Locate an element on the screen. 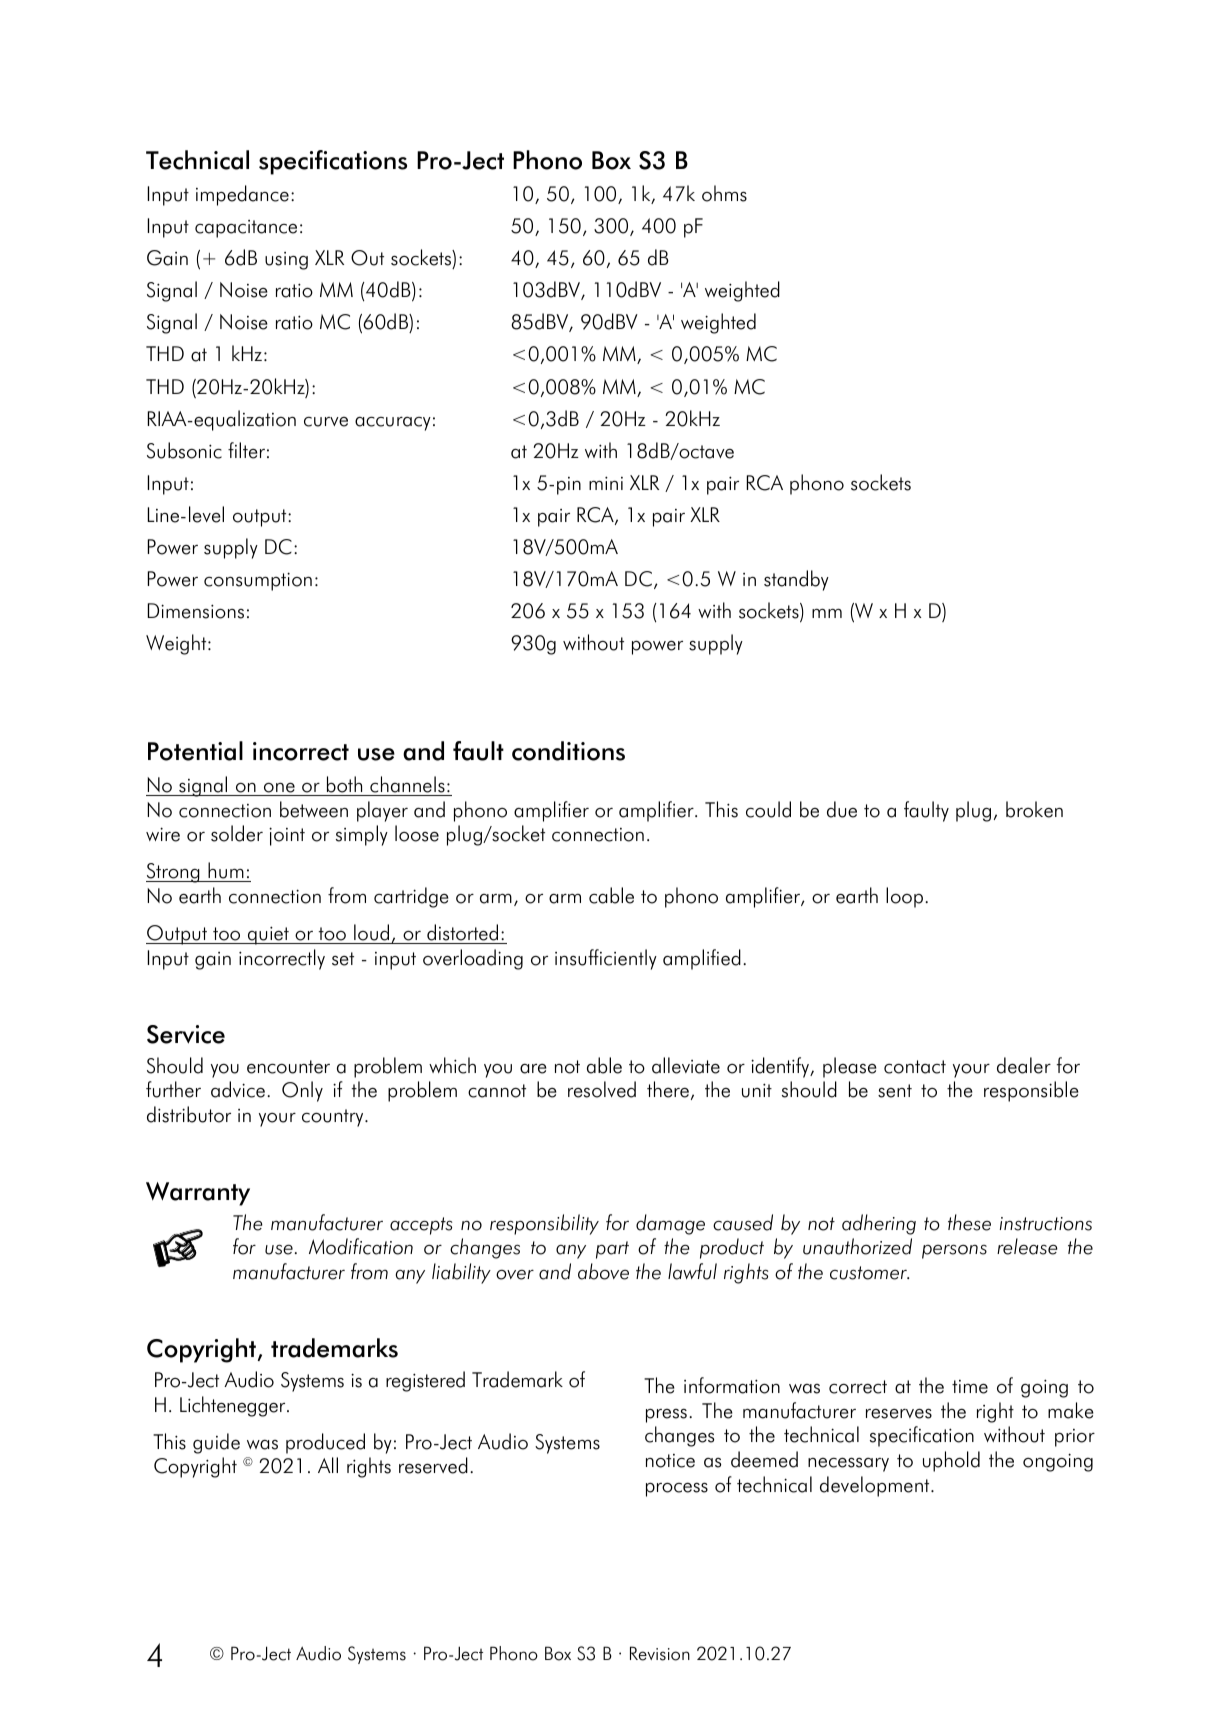  resolved is located at coordinates (602, 1089).
